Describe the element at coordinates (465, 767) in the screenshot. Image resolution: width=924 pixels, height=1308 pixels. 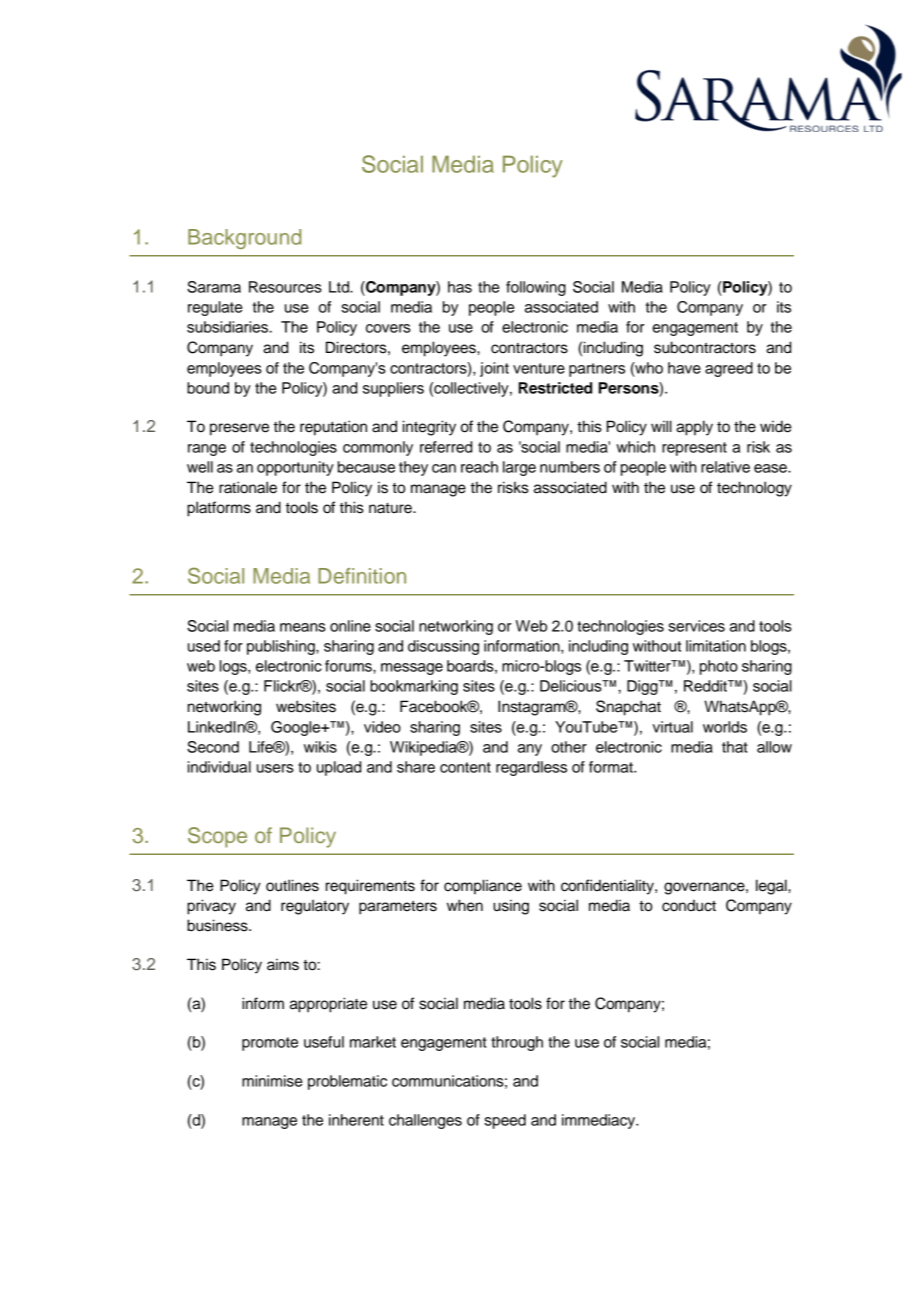
I see `content` at that location.
